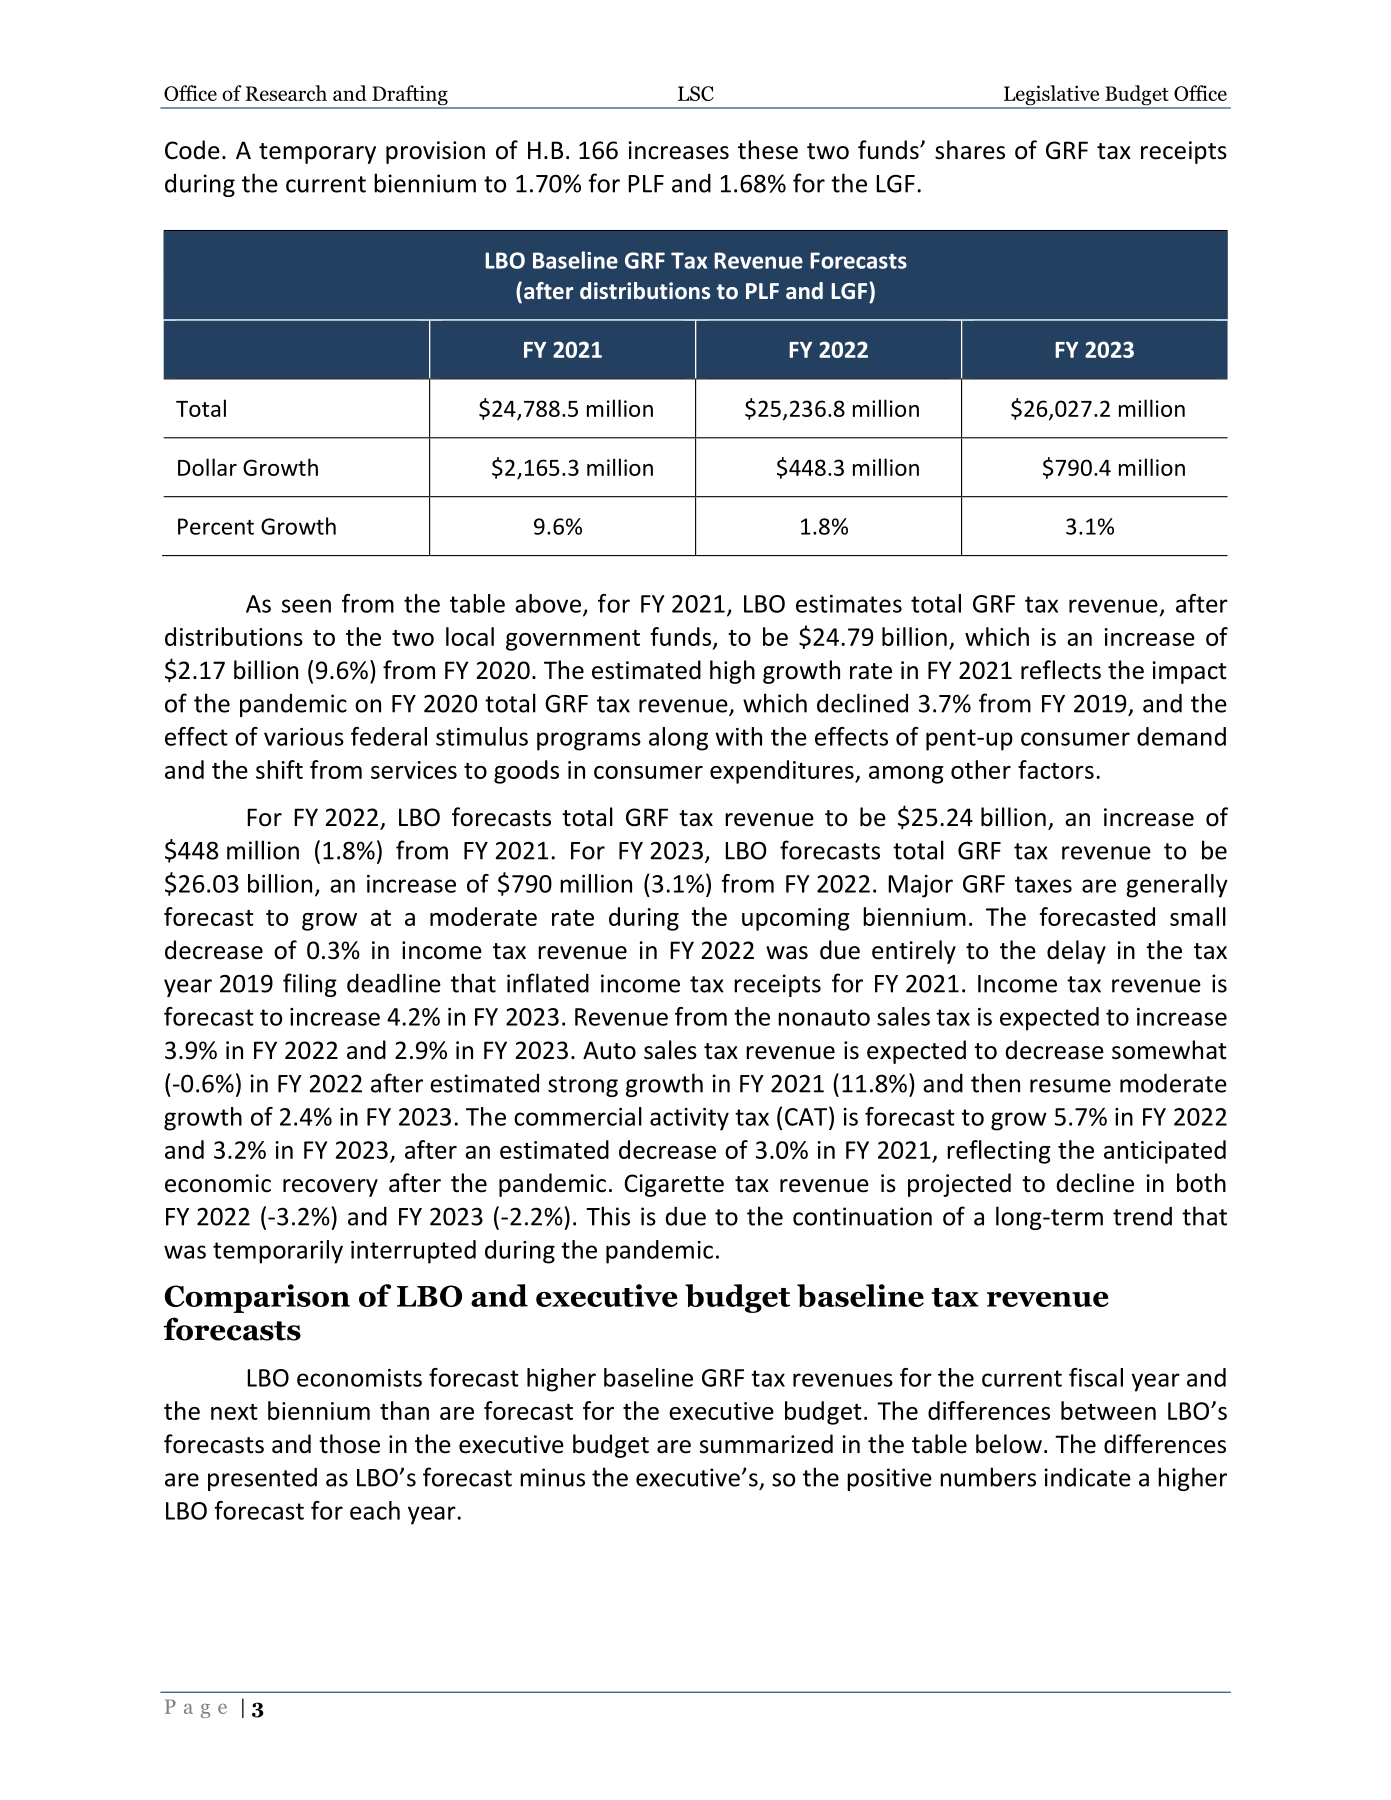 The image size is (1391, 1800). What do you see at coordinates (1061, 670) in the document?
I see `reflects` at bounding box center [1061, 670].
